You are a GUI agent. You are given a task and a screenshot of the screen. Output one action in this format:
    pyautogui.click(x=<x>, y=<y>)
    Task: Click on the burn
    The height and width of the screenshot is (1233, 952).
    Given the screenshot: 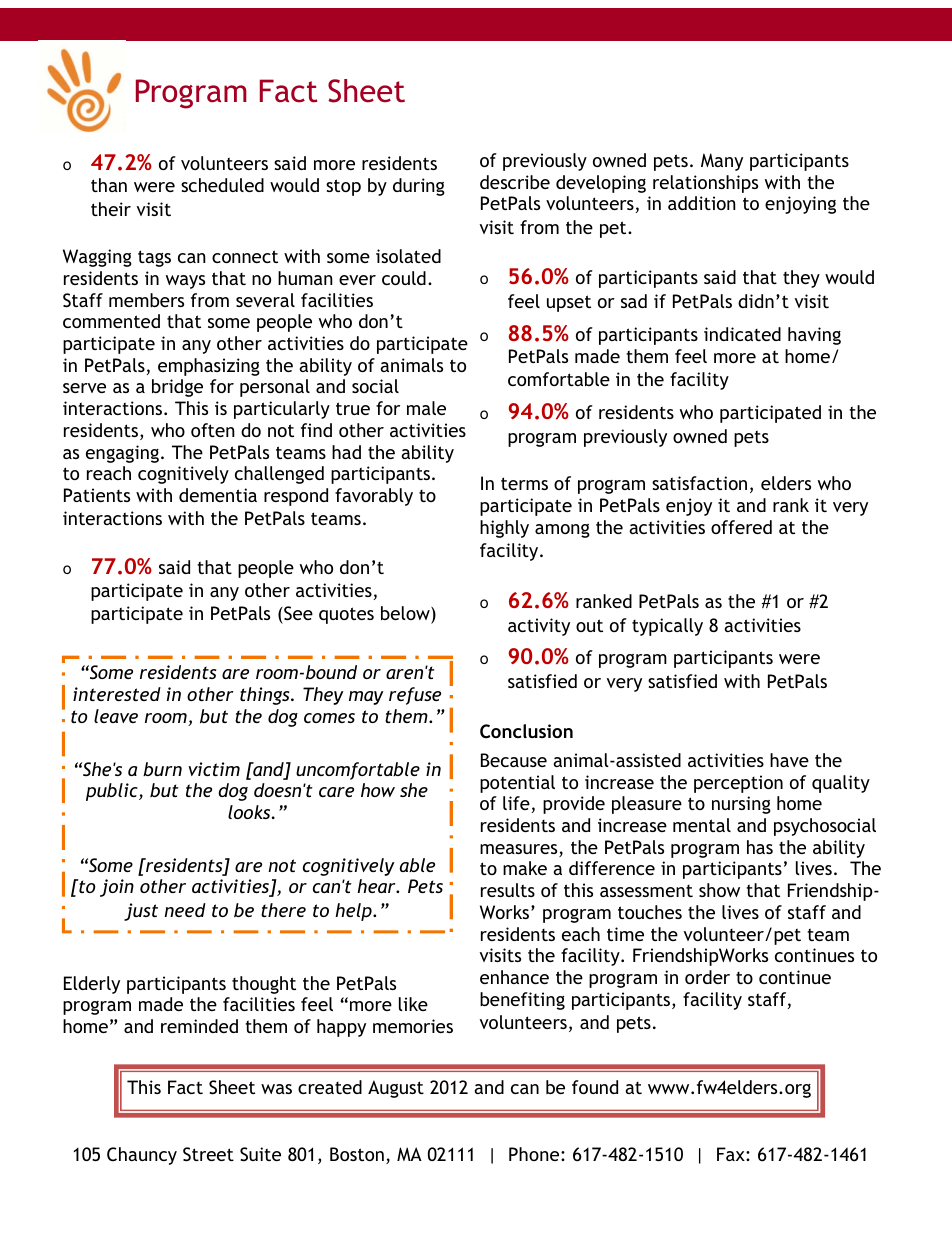 What is the action you would take?
    pyautogui.click(x=162, y=769)
